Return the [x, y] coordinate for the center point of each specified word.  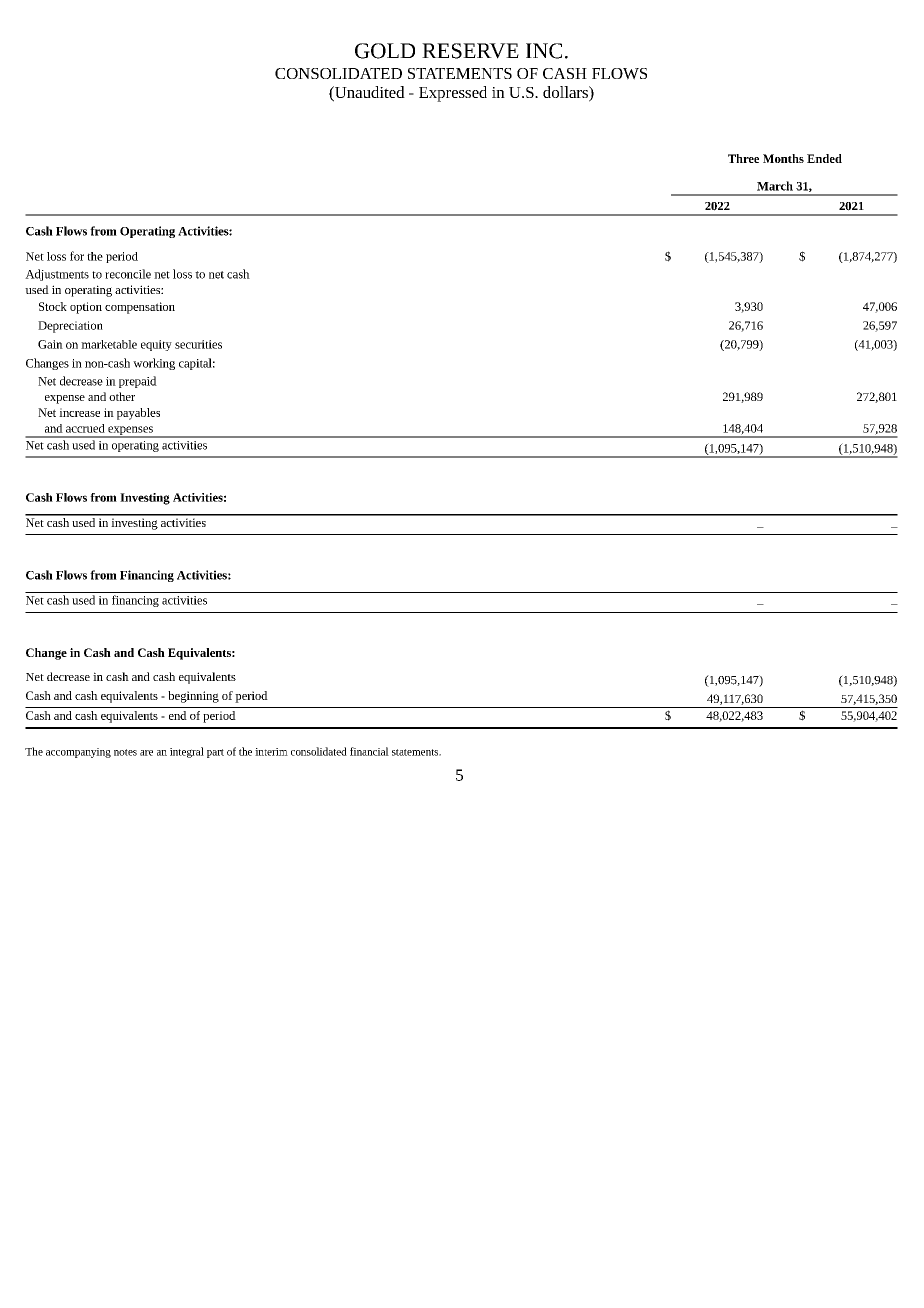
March [775, 186]
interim [271, 752]
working [154, 364]
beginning [193, 697]
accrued [85, 428]
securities [198, 344]
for [77, 256]
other [122, 396]
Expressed [453, 94]
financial [369, 751]
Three [743, 158]
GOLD [385, 51]
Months [783, 158]
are [146, 753]
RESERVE [470, 51]
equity [156, 345]
